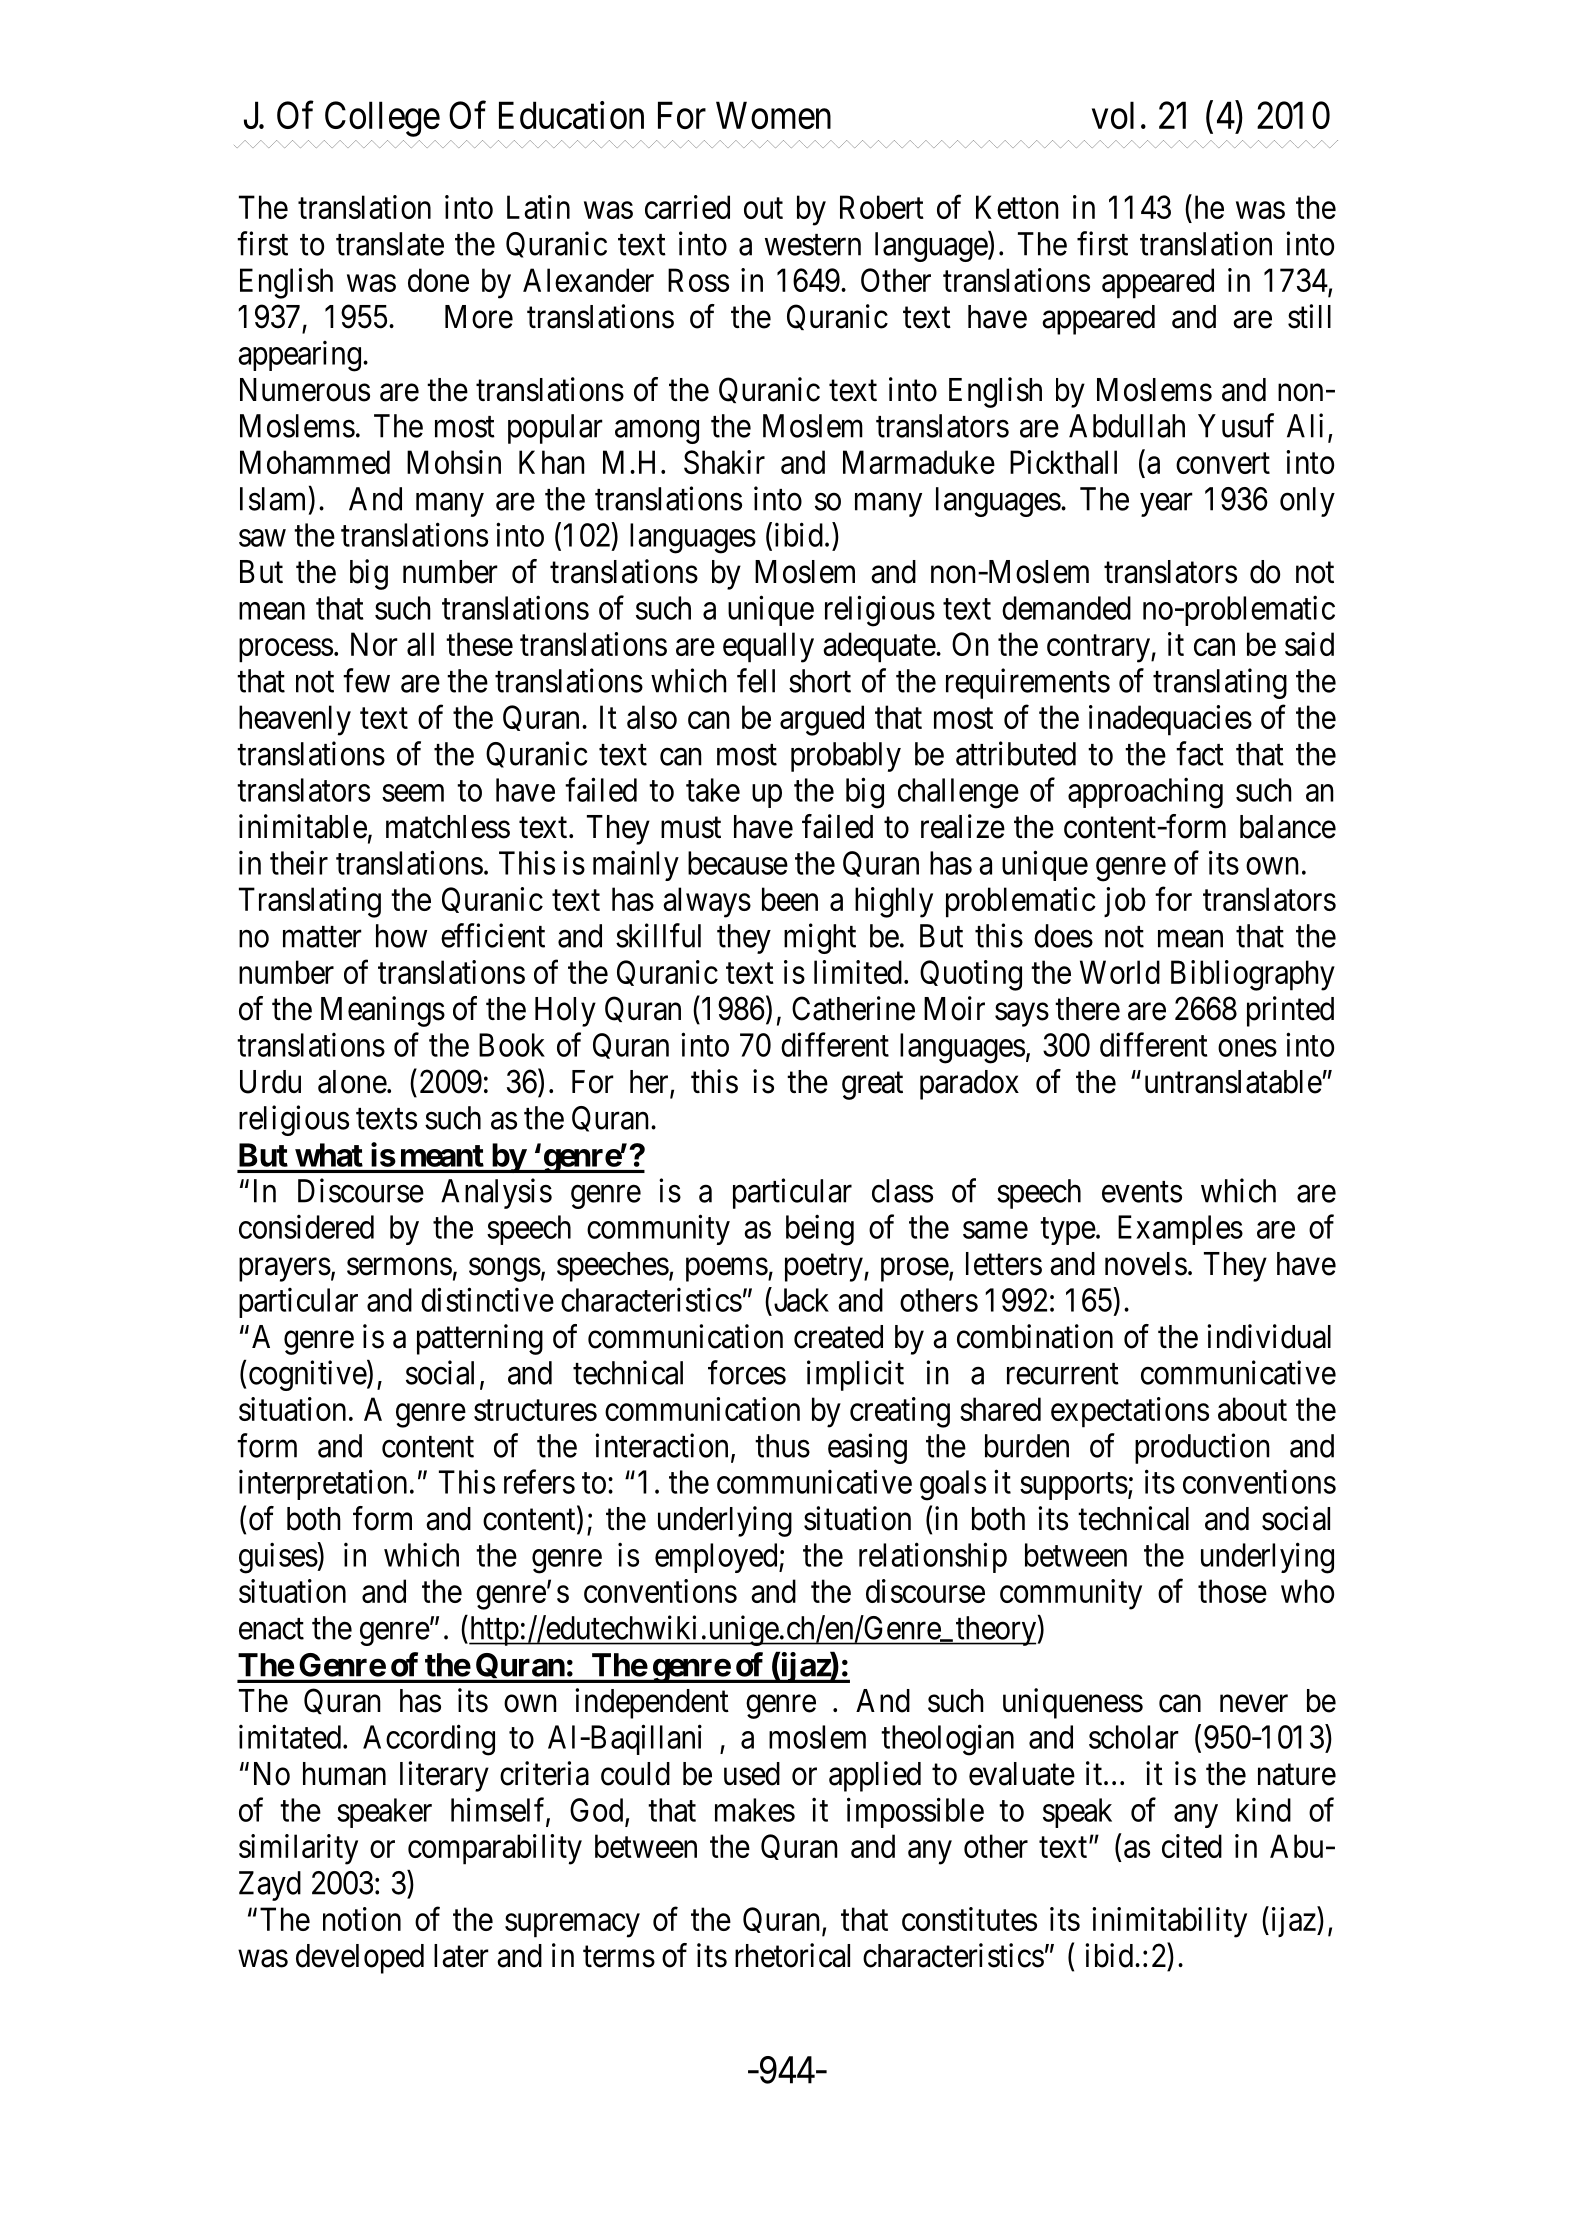  What do you see at coordinates (382, 119) in the document?
I see `College` at bounding box center [382, 119].
